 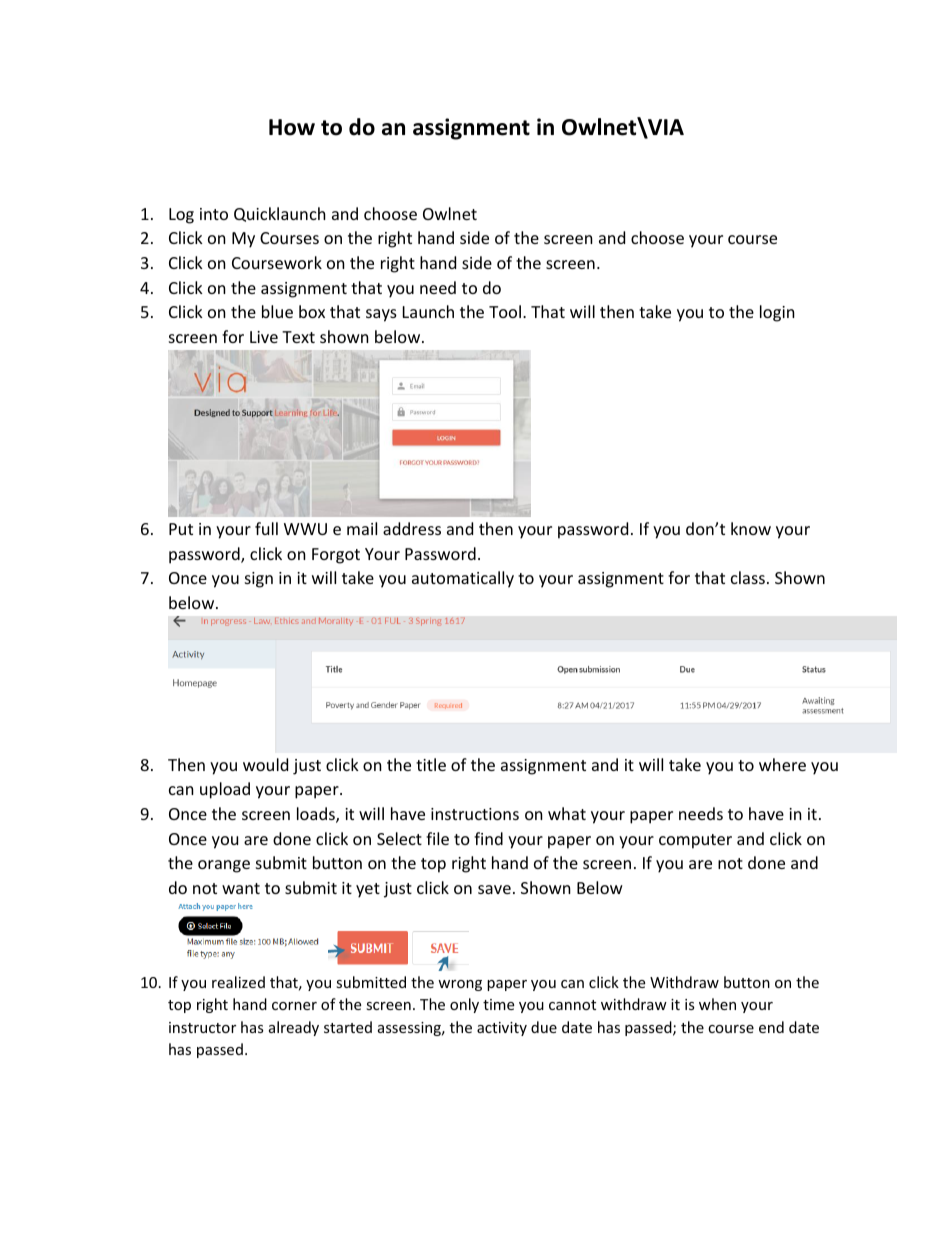 What do you see at coordinates (294, 1006) in the document?
I see `corner` at bounding box center [294, 1006].
